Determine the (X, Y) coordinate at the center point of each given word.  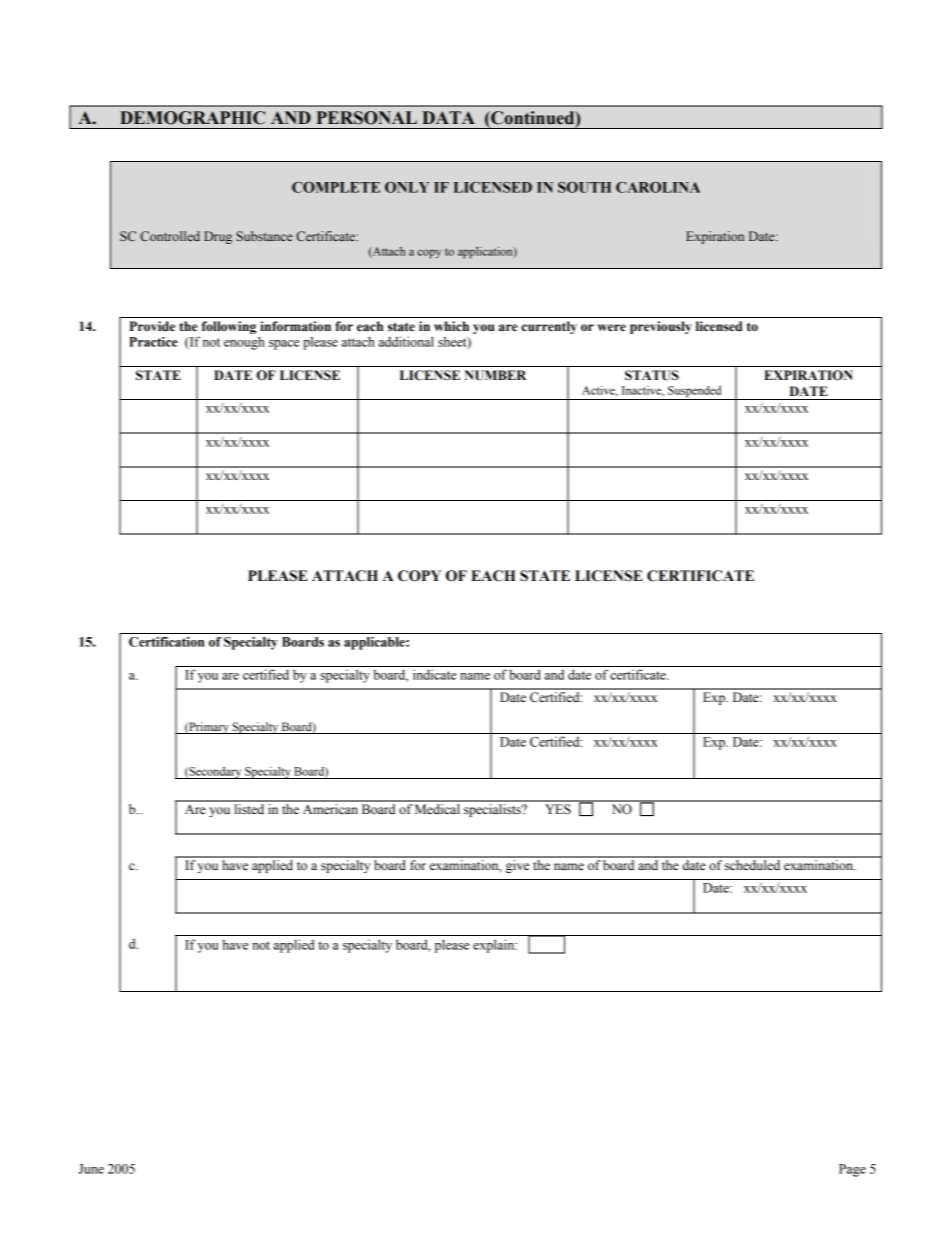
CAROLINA (658, 187)
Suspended (694, 392)
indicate (434, 674)
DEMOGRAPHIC (192, 118)
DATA (448, 117)
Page (852, 1170)
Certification (166, 642)
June (91, 1169)
